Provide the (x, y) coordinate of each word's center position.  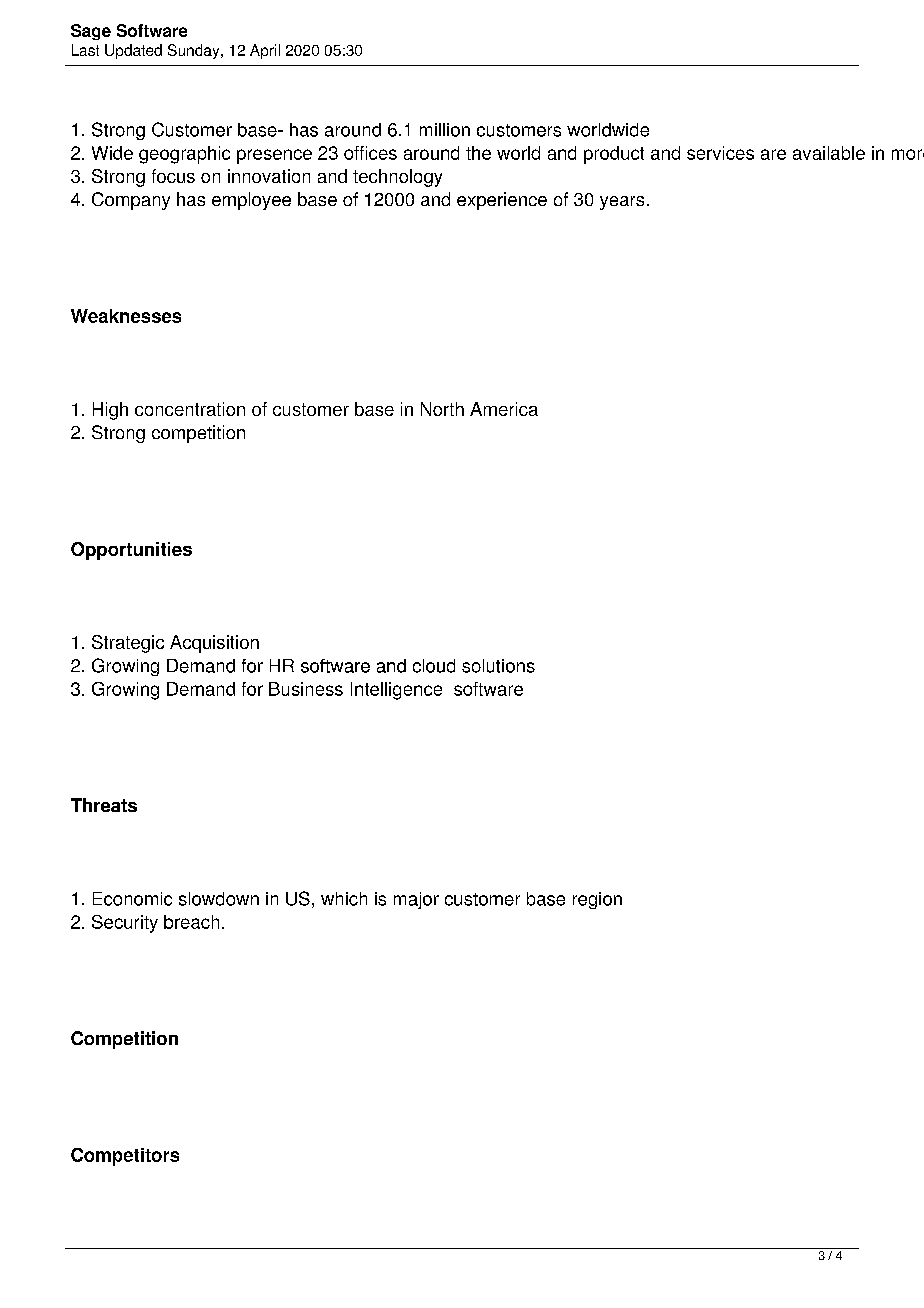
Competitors (125, 1157)
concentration (190, 409)
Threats (104, 805)
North (442, 409)
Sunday (195, 51)
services (720, 153)
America (504, 409)
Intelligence (396, 691)
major (416, 900)
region (597, 900)
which (344, 899)
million (445, 130)
